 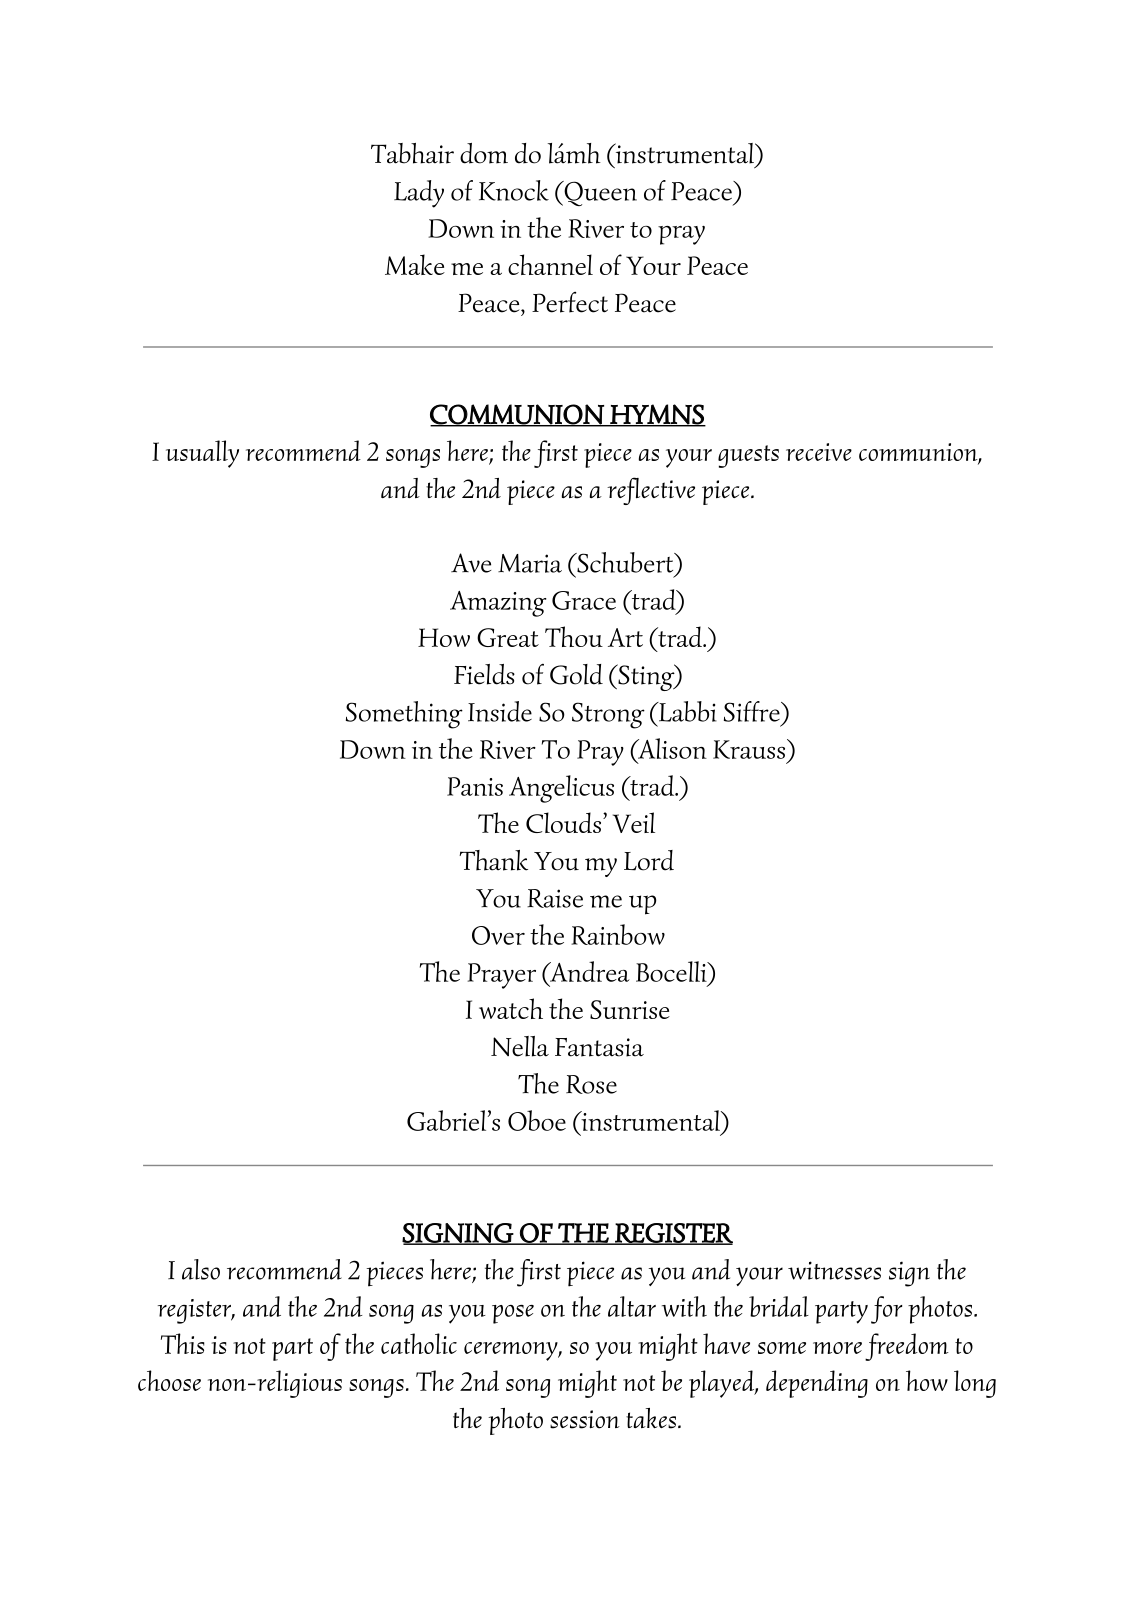 What do you see at coordinates (576, 674) in the image?
I see `Gold` at bounding box center [576, 674].
